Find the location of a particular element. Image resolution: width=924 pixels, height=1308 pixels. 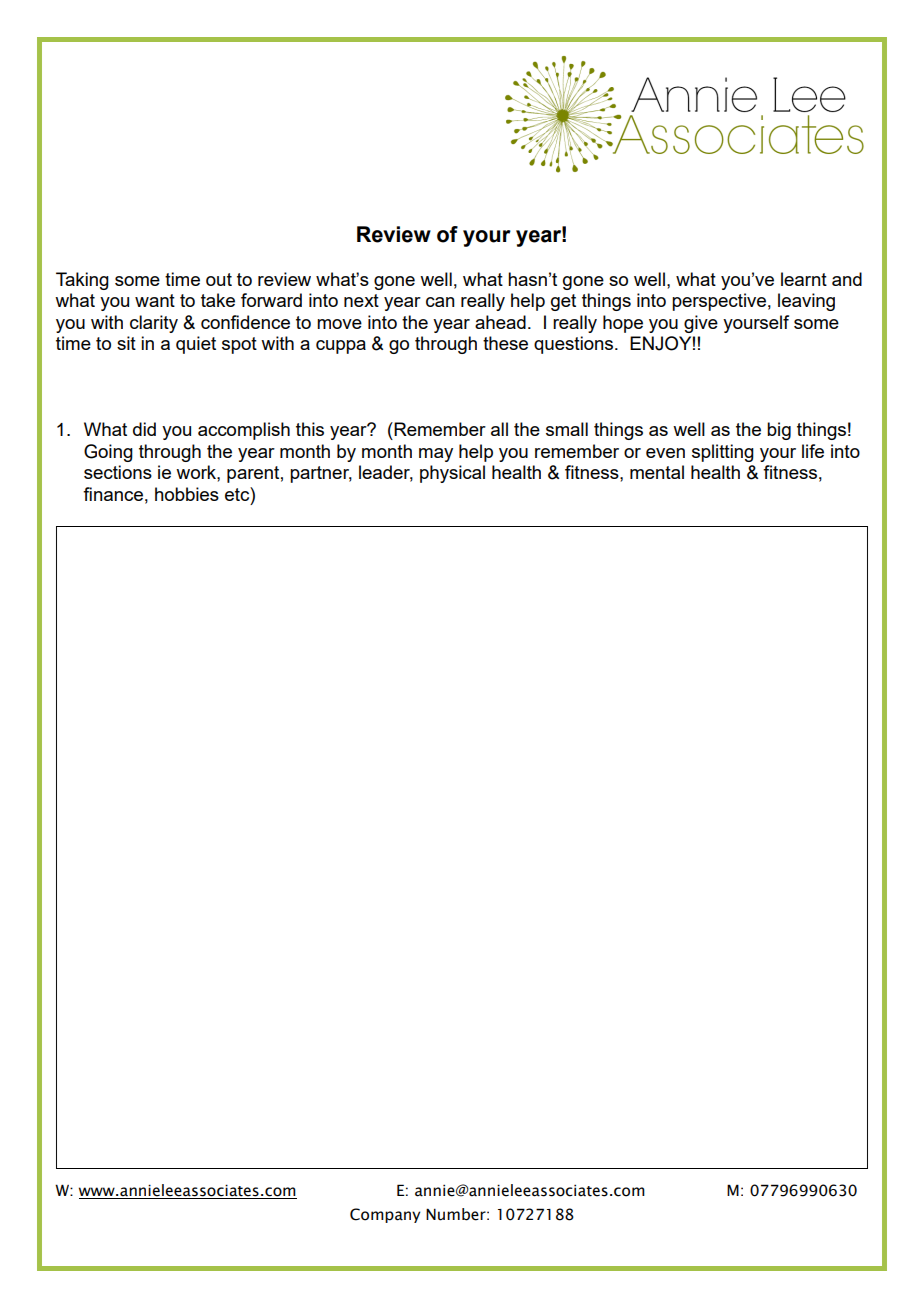

physical is located at coordinates (452, 474).
